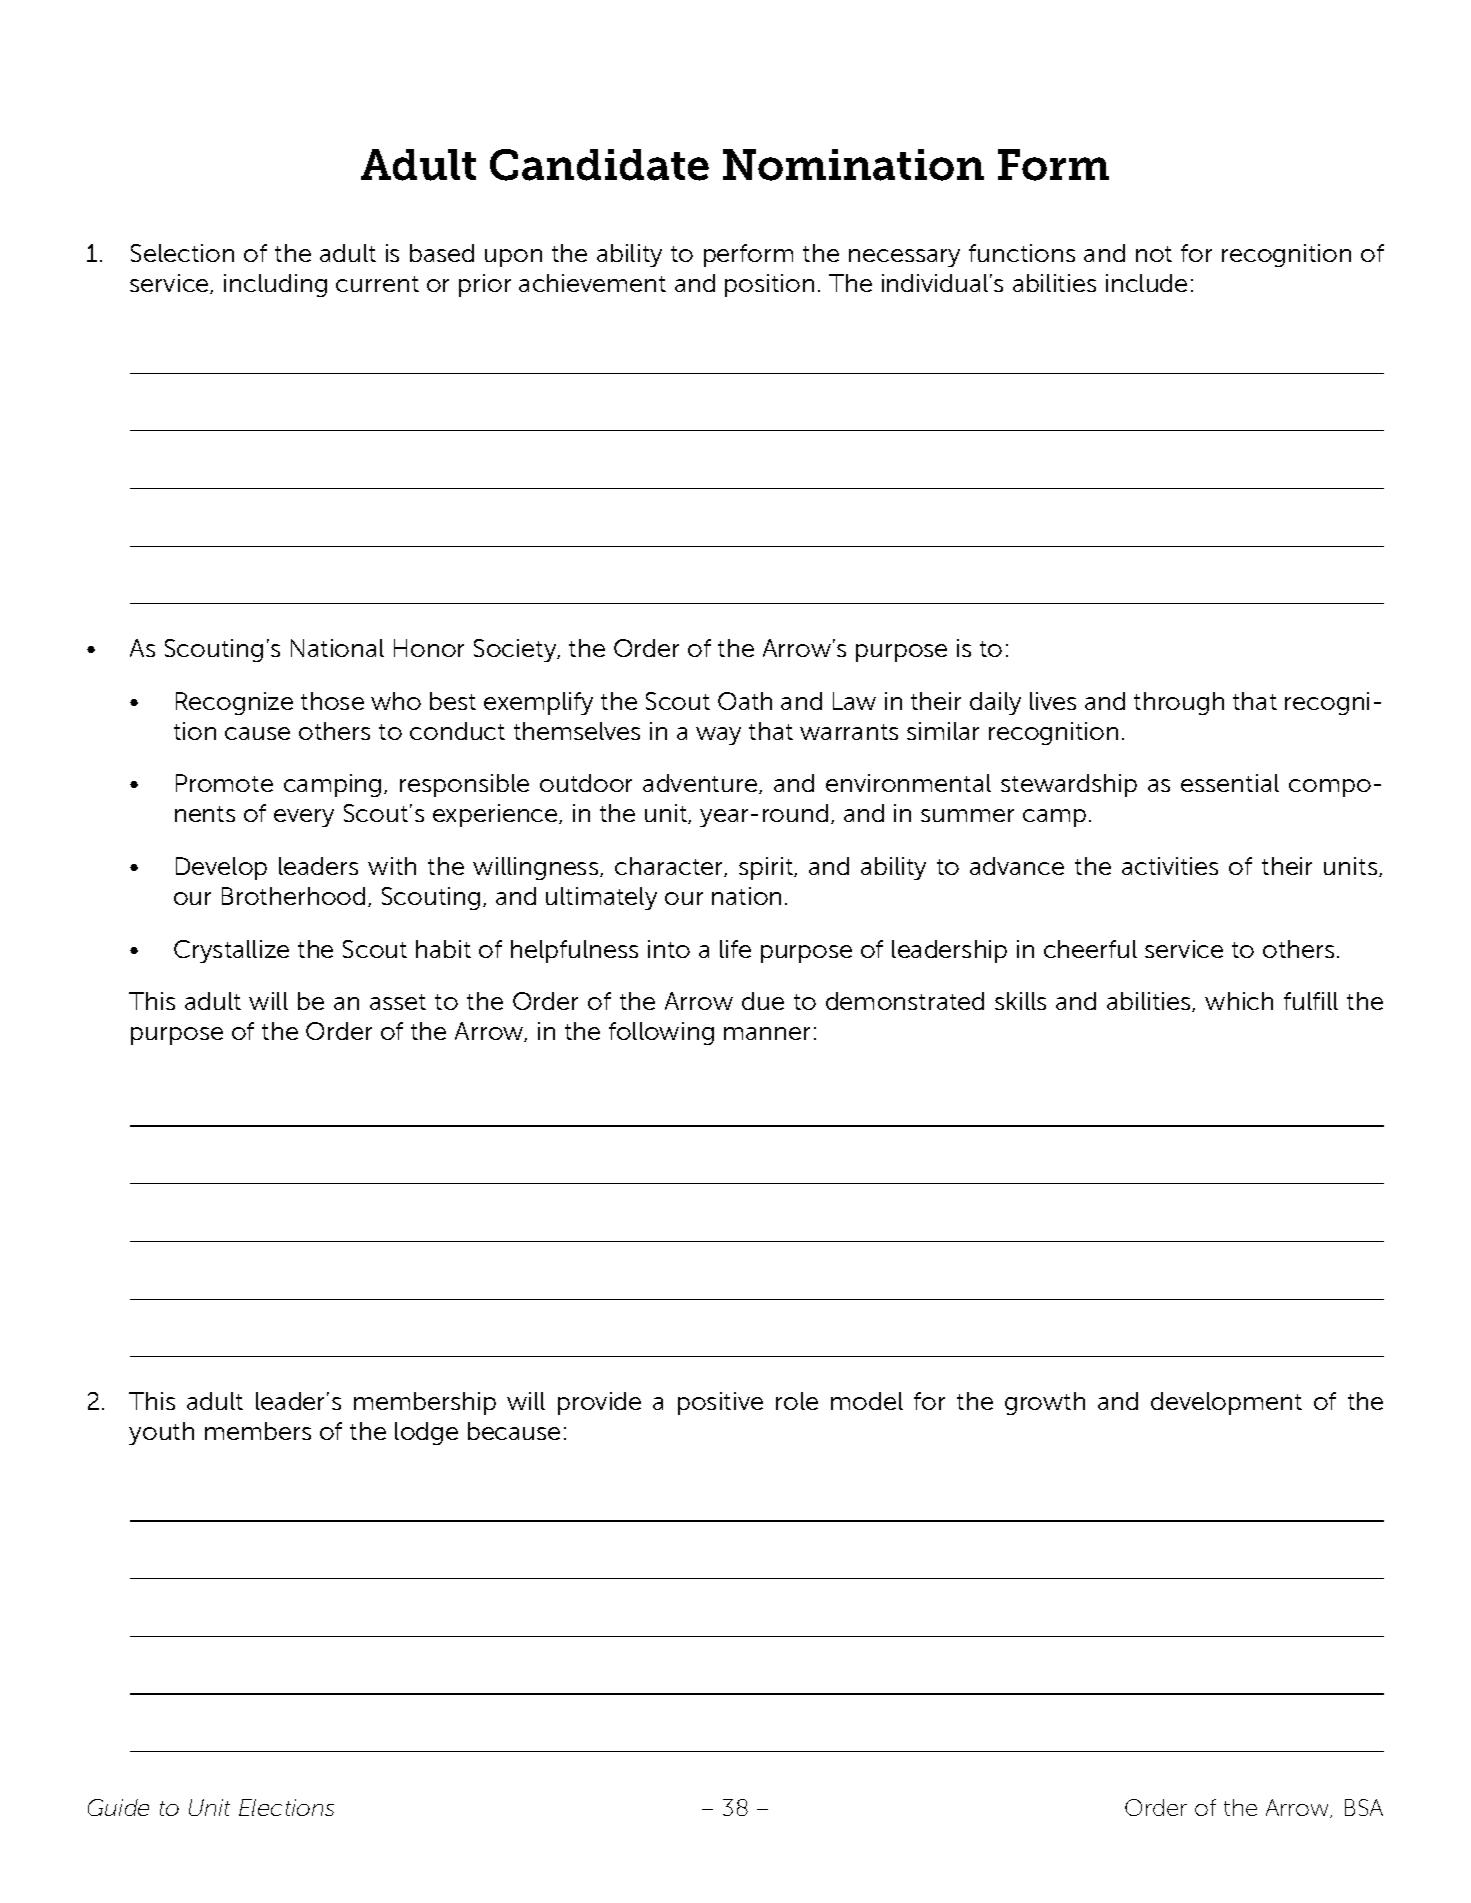  Describe the element at coordinates (1239, 1001) in the image. I see `which` at that location.
